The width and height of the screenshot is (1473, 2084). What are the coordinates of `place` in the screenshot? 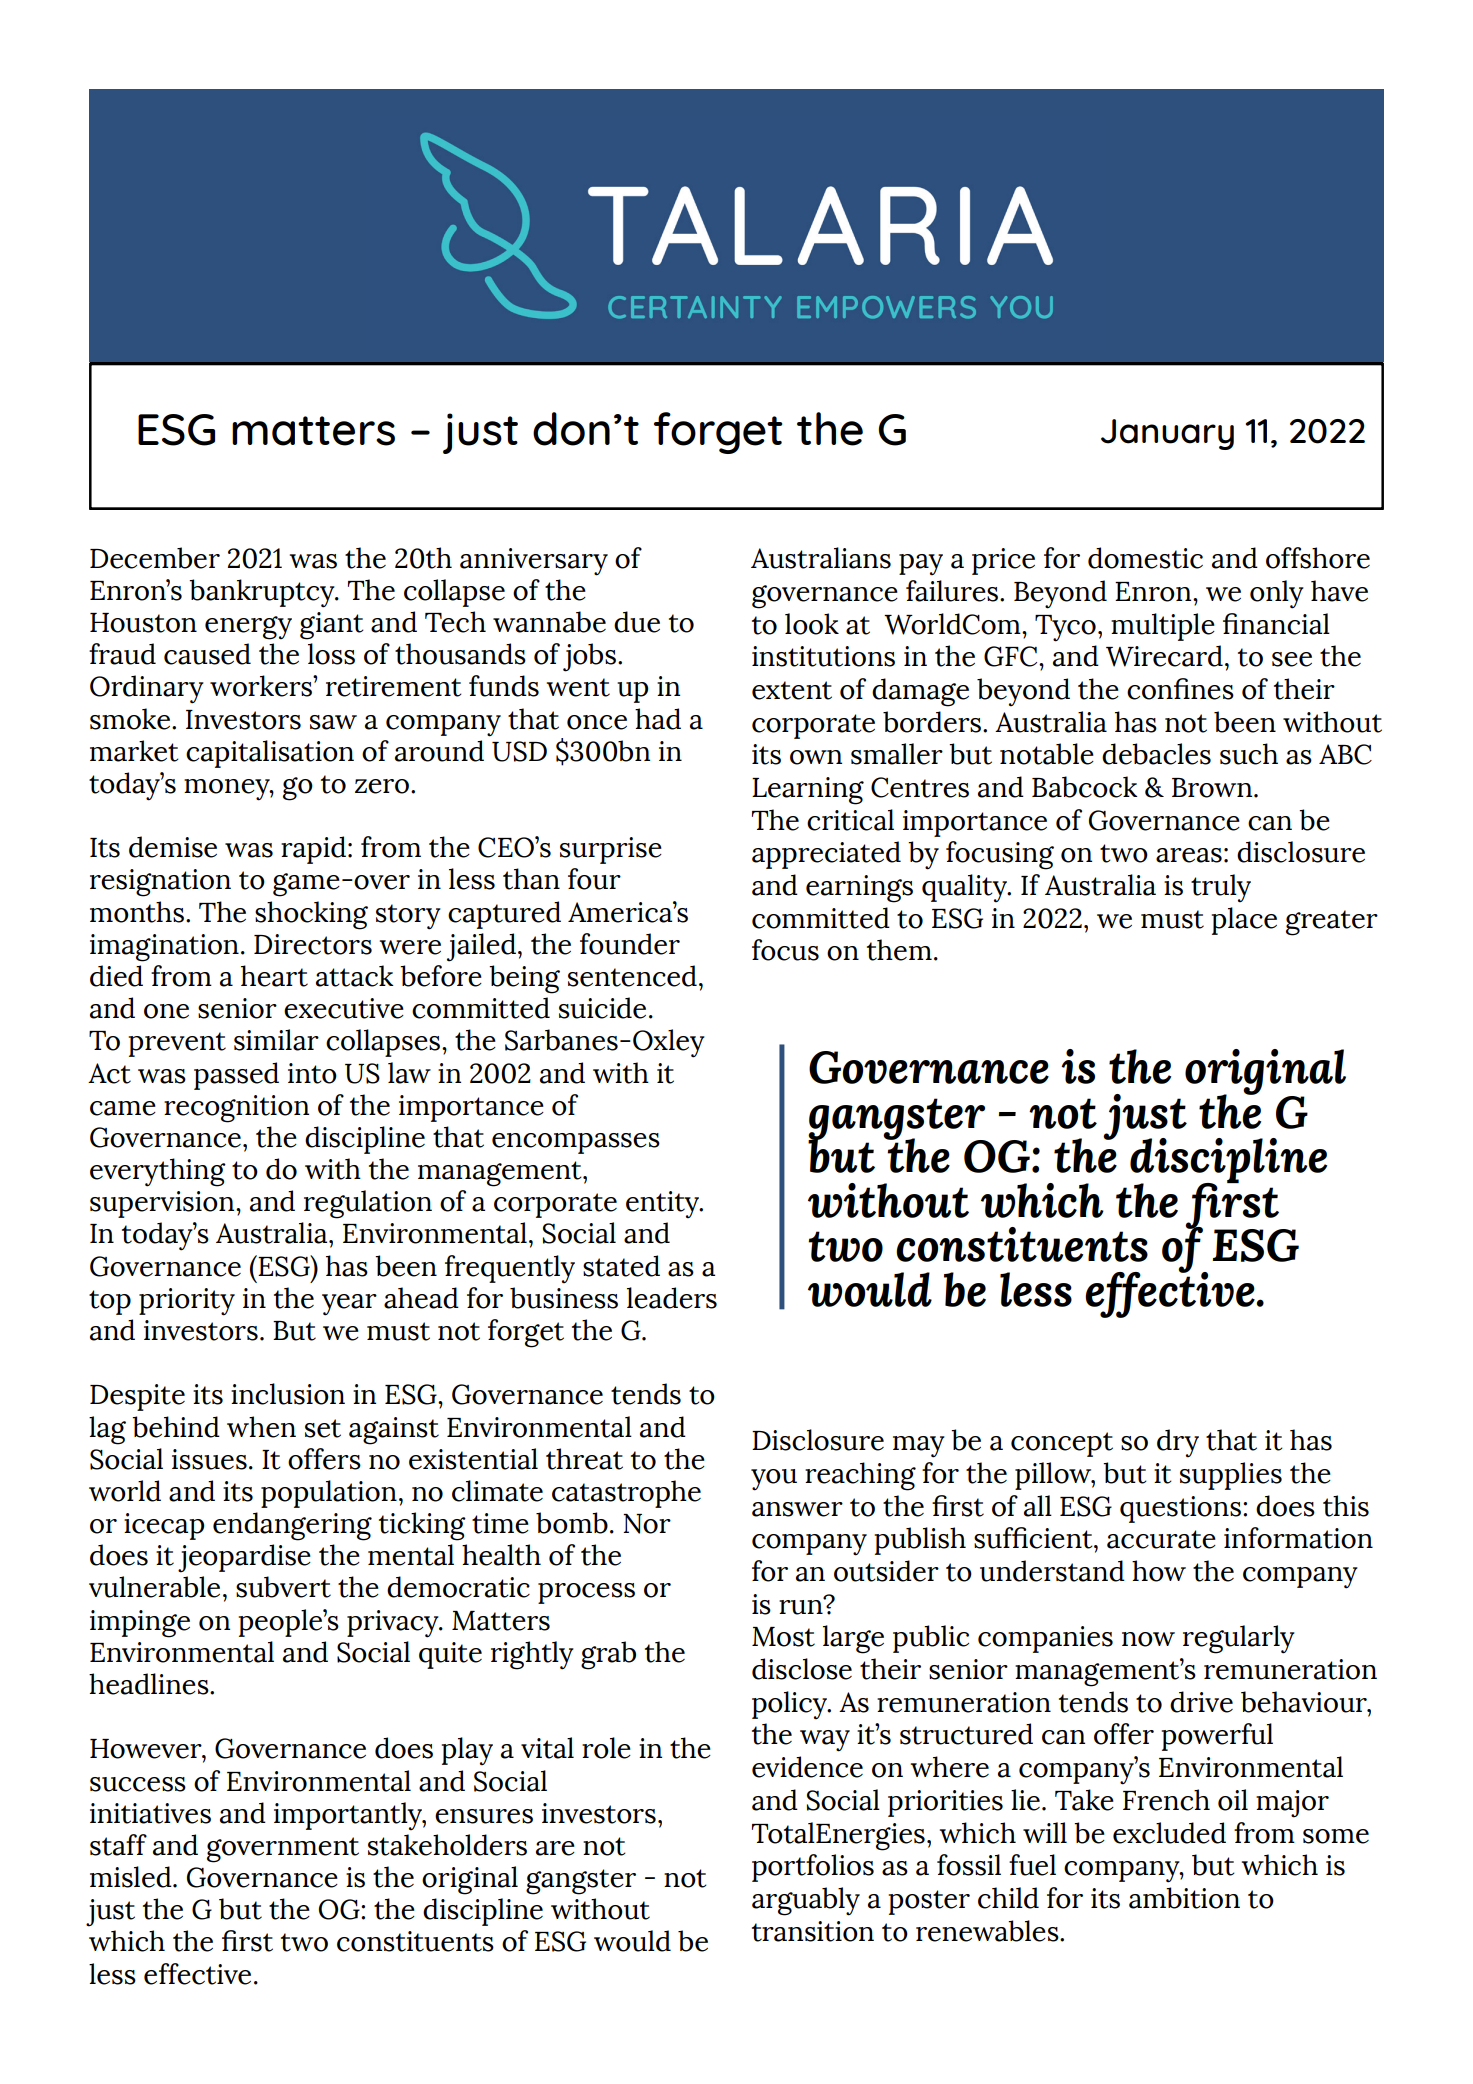 It's located at (1244, 921).
